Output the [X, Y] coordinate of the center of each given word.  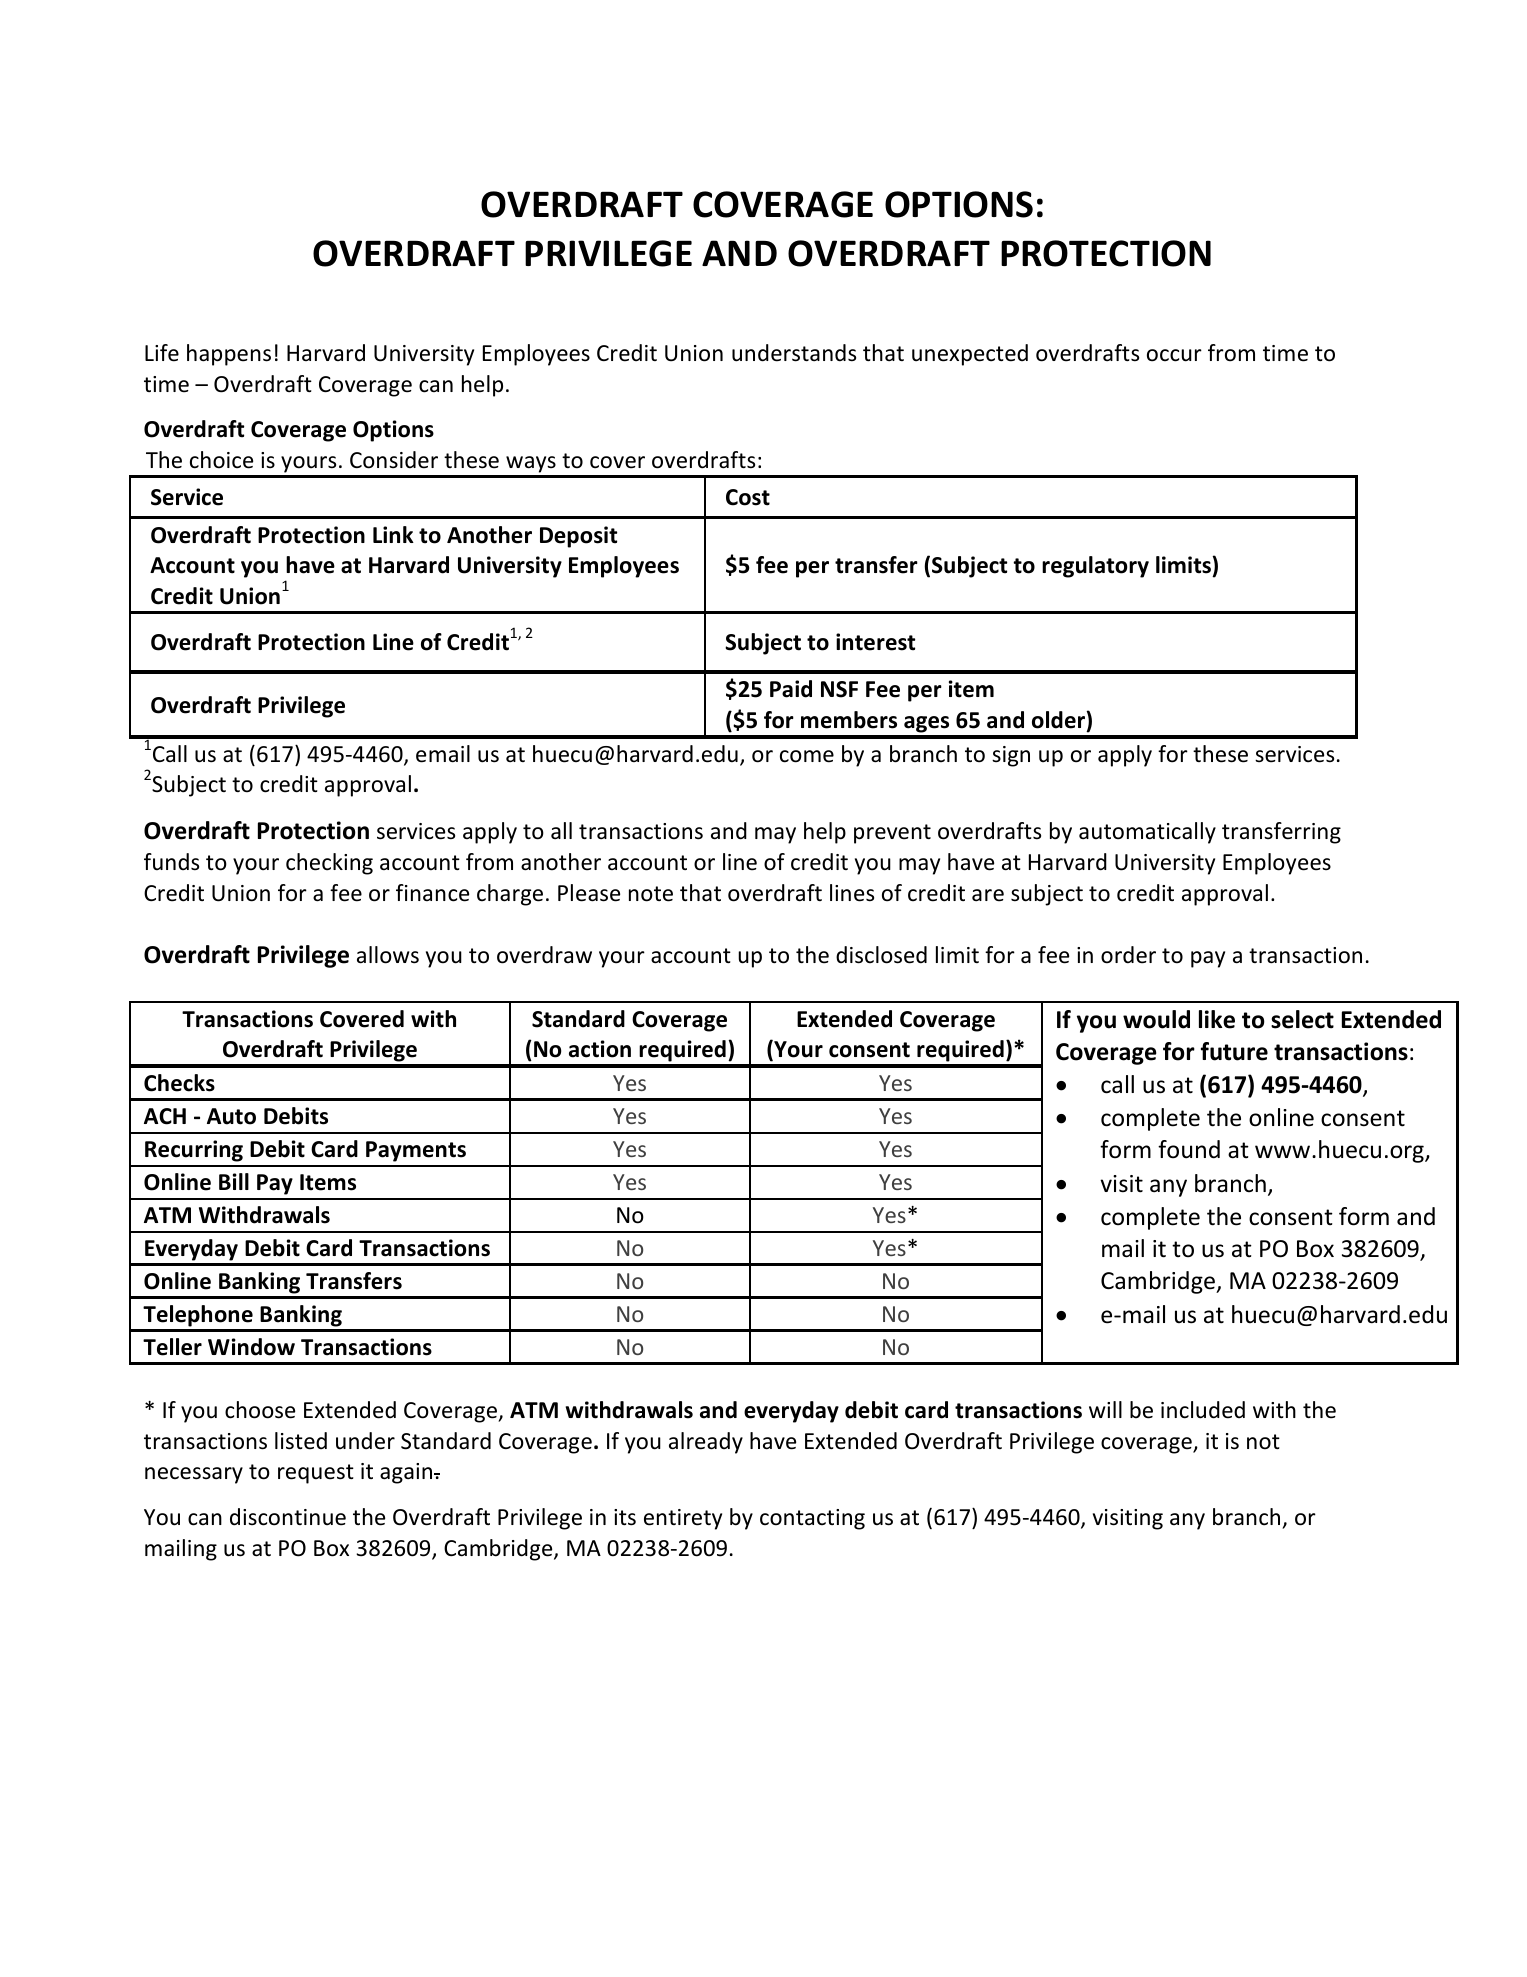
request [316, 1474]
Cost [748, 497]
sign [1011, 756]
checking [329, 864]
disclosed [881, 955]
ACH [165, 1116]
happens [229, 355]
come [807, 756]
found [1189, 1149]
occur [1174, 355]
